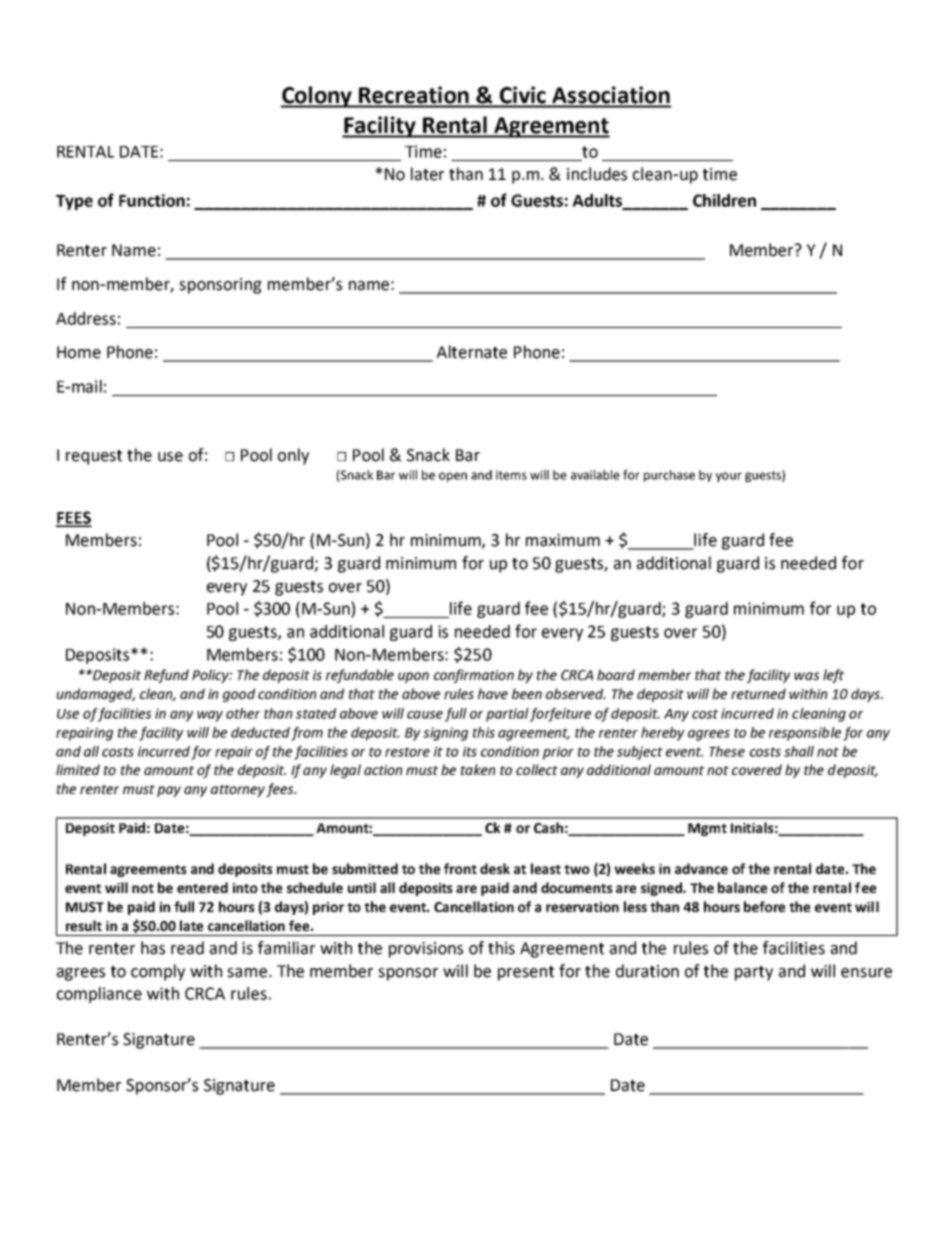 The image size is (952, 1233). Describe the element at coordinates (79, 352) in the image. I see `Home` at that location.
